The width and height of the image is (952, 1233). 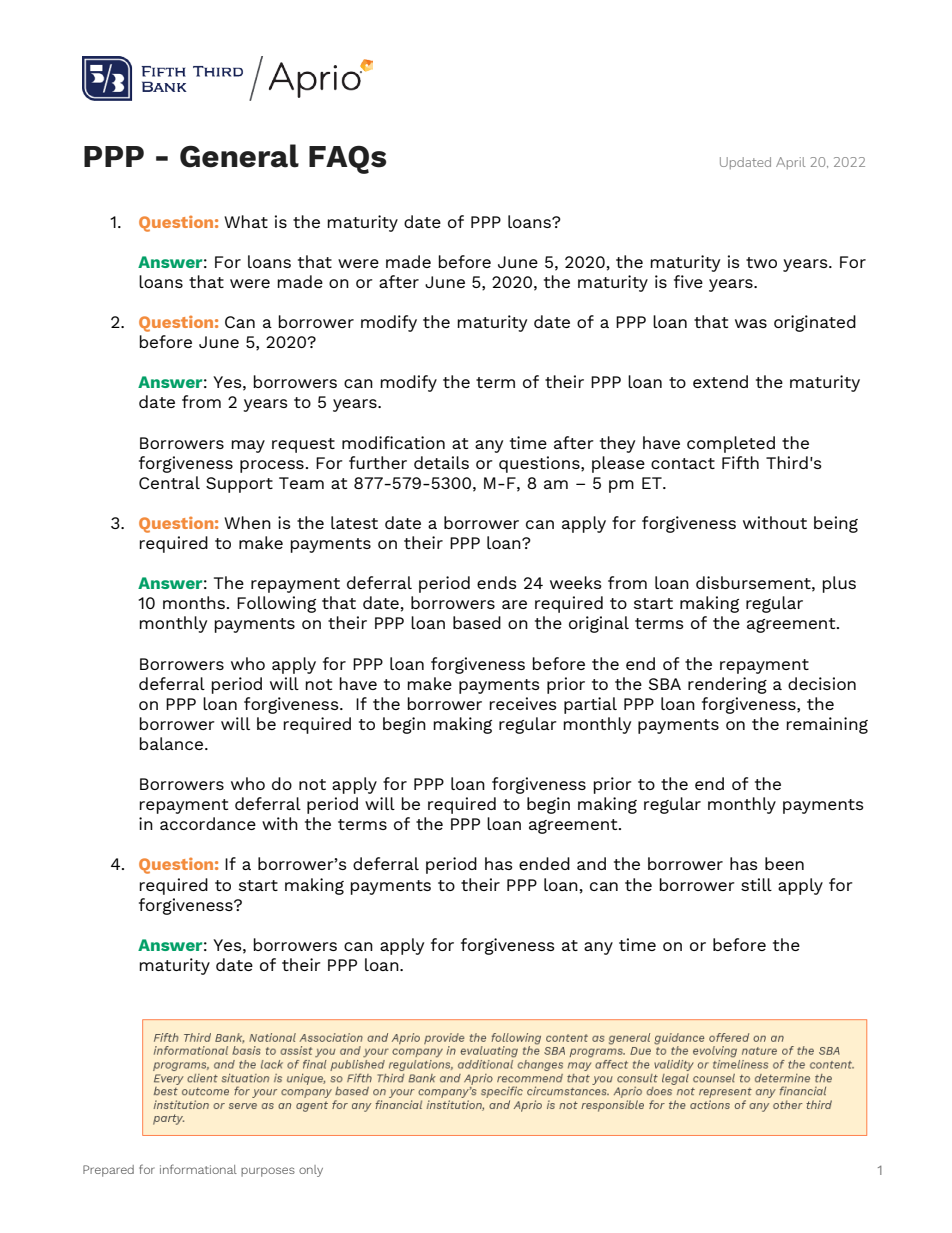 What do you see at coordinates (740, 462) in the image?
I see `Fifth` at bounding box center [740, 462].
